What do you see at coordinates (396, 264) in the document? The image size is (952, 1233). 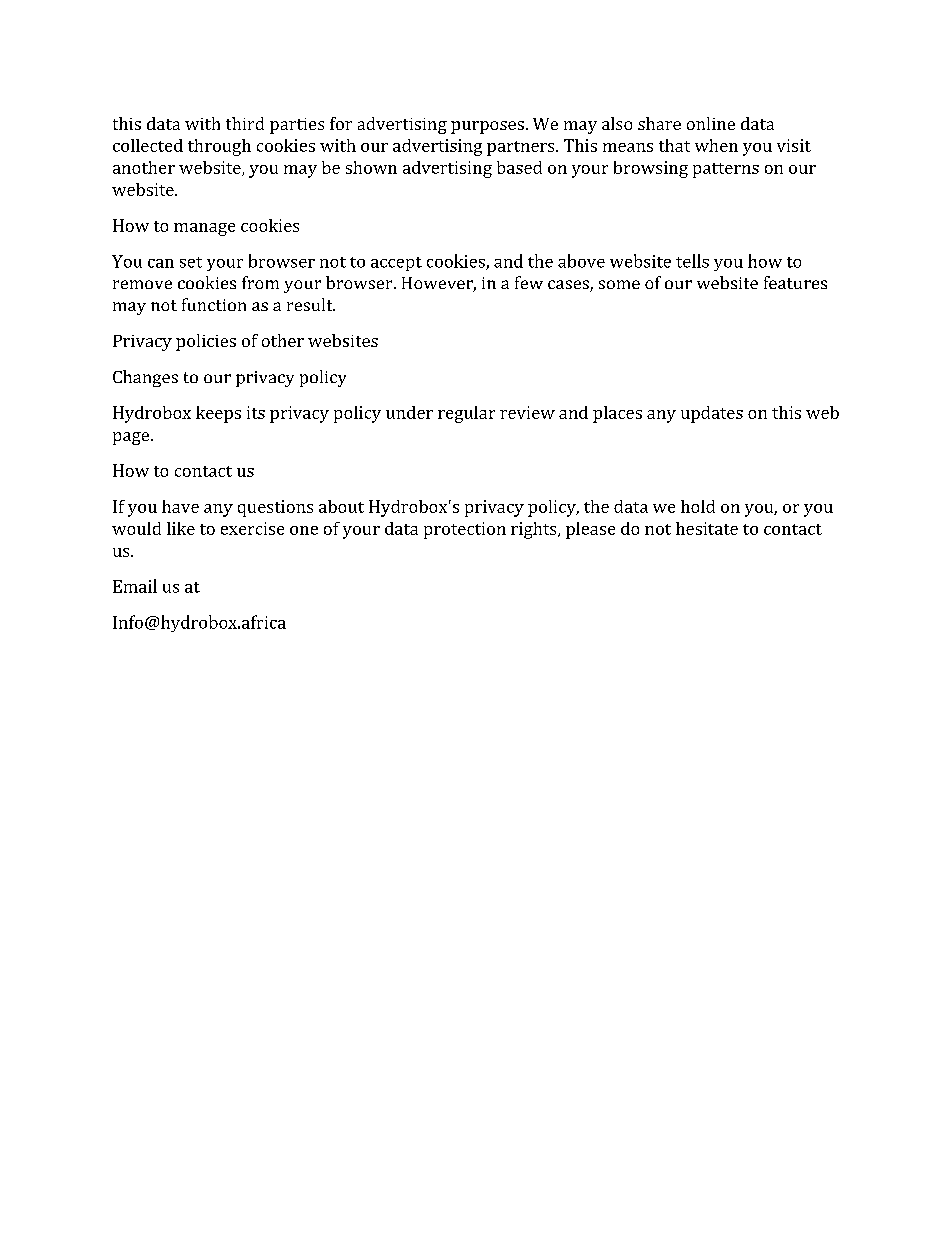 I see `accept` at bounding box center [396, 264].
